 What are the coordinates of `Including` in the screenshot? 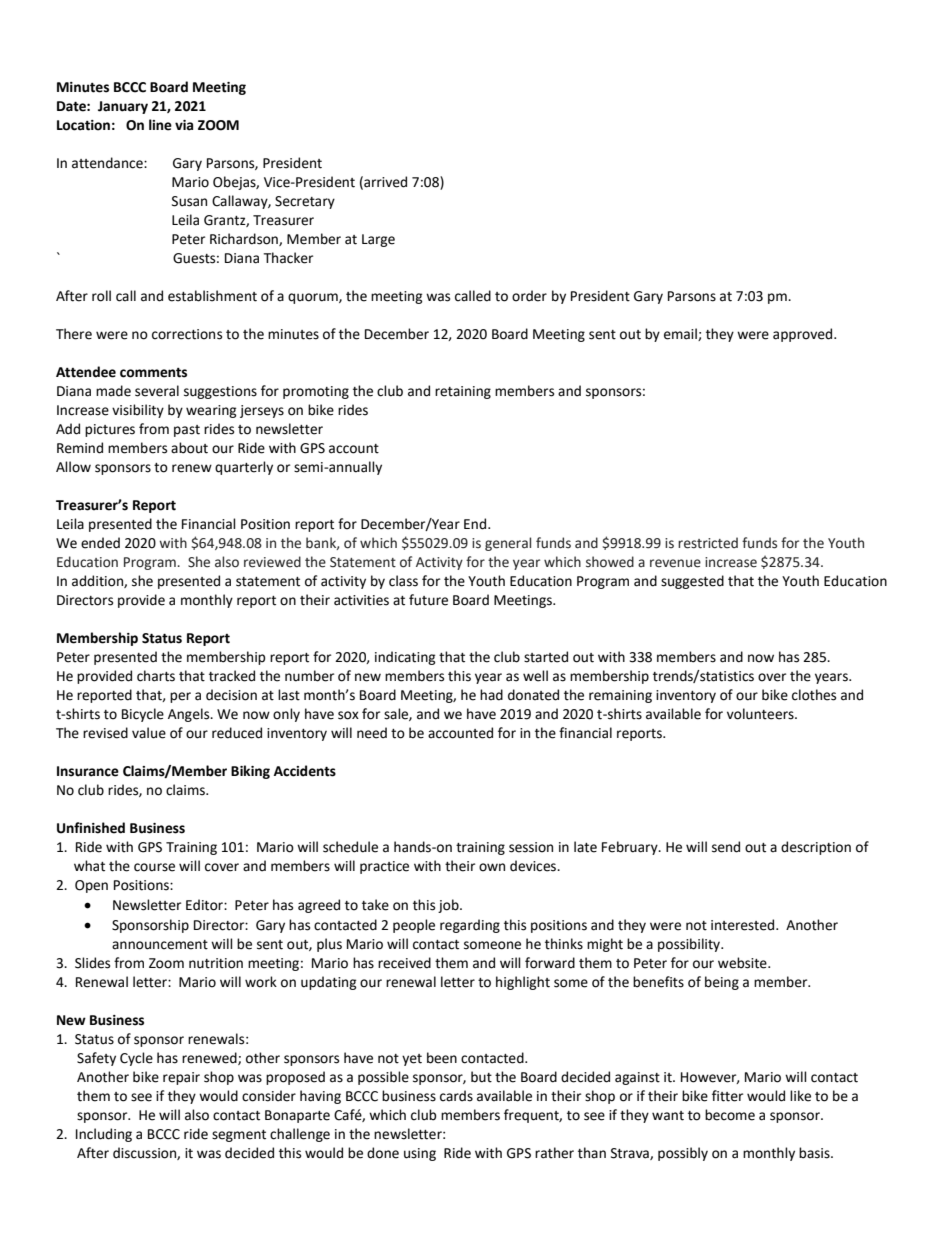 It's located at (104, 1135).
